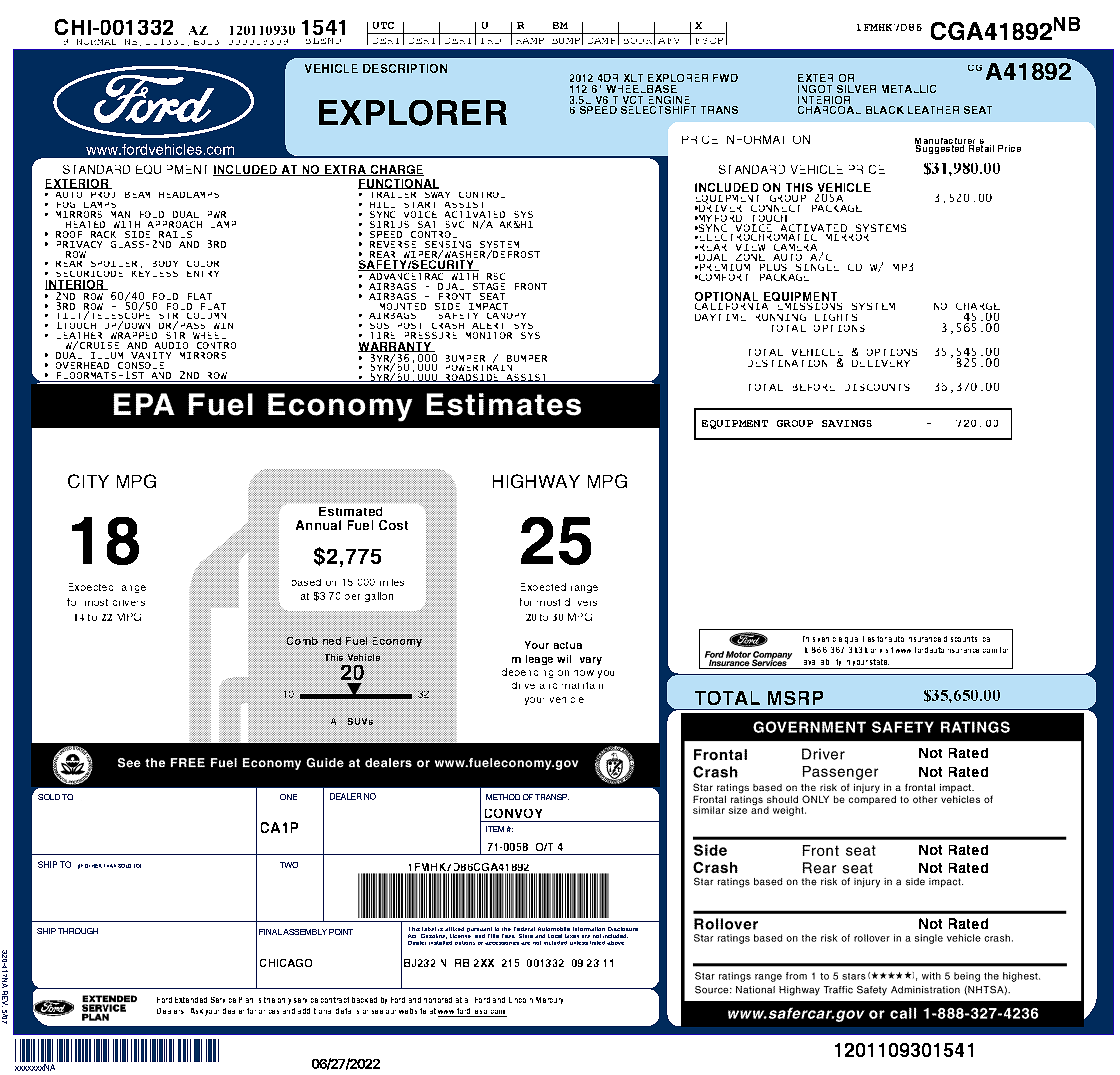 This image has height=1075, width=1120. I want to click on ITEM, so click(495, 829).
